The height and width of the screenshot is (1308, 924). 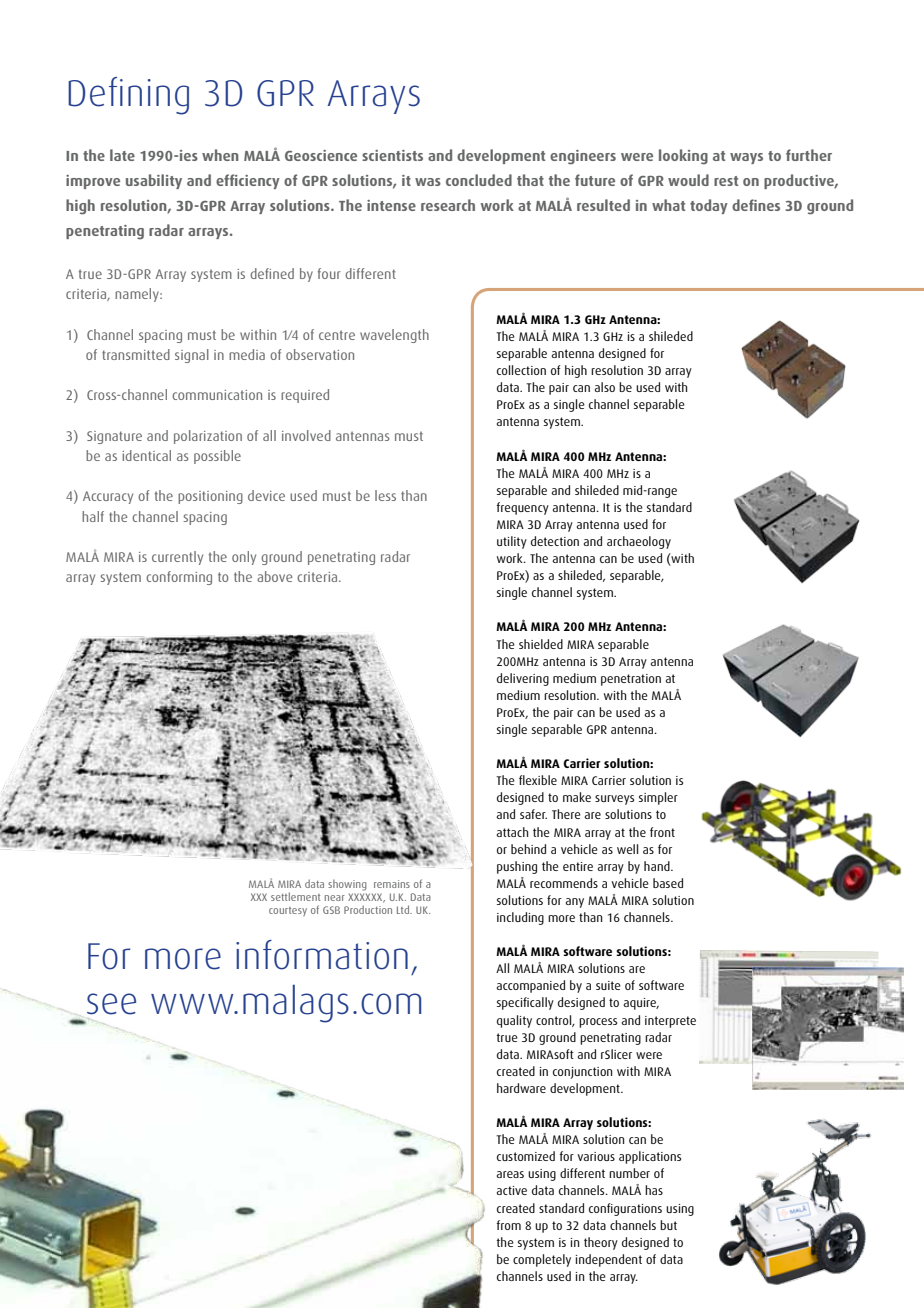 I want to click on see, so click(x=111, y=1004).
